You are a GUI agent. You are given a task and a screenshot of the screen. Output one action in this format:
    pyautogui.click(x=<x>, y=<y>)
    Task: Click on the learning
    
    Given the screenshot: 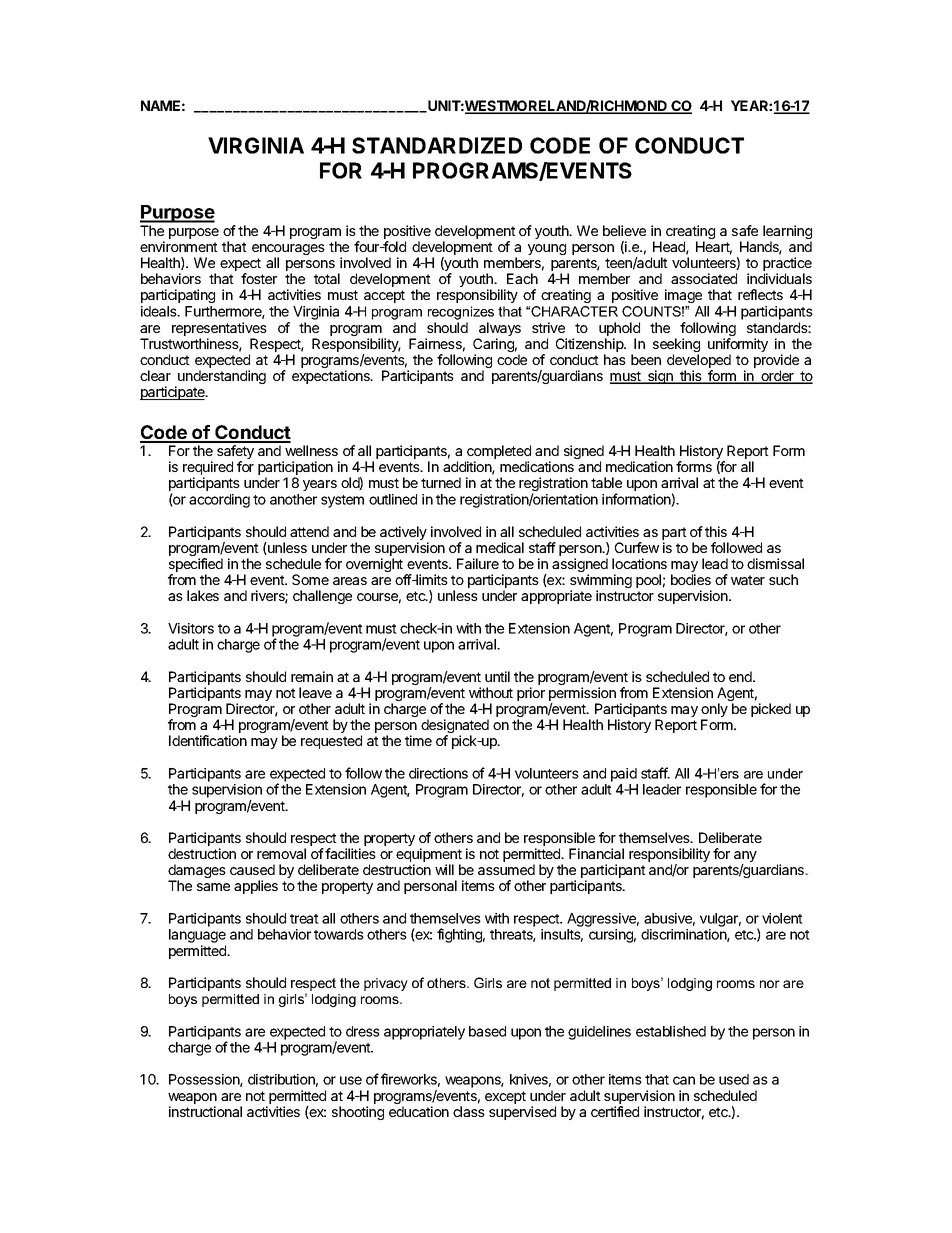 What is the action you would take?
    pyautogui.click(x=787, y=233)
